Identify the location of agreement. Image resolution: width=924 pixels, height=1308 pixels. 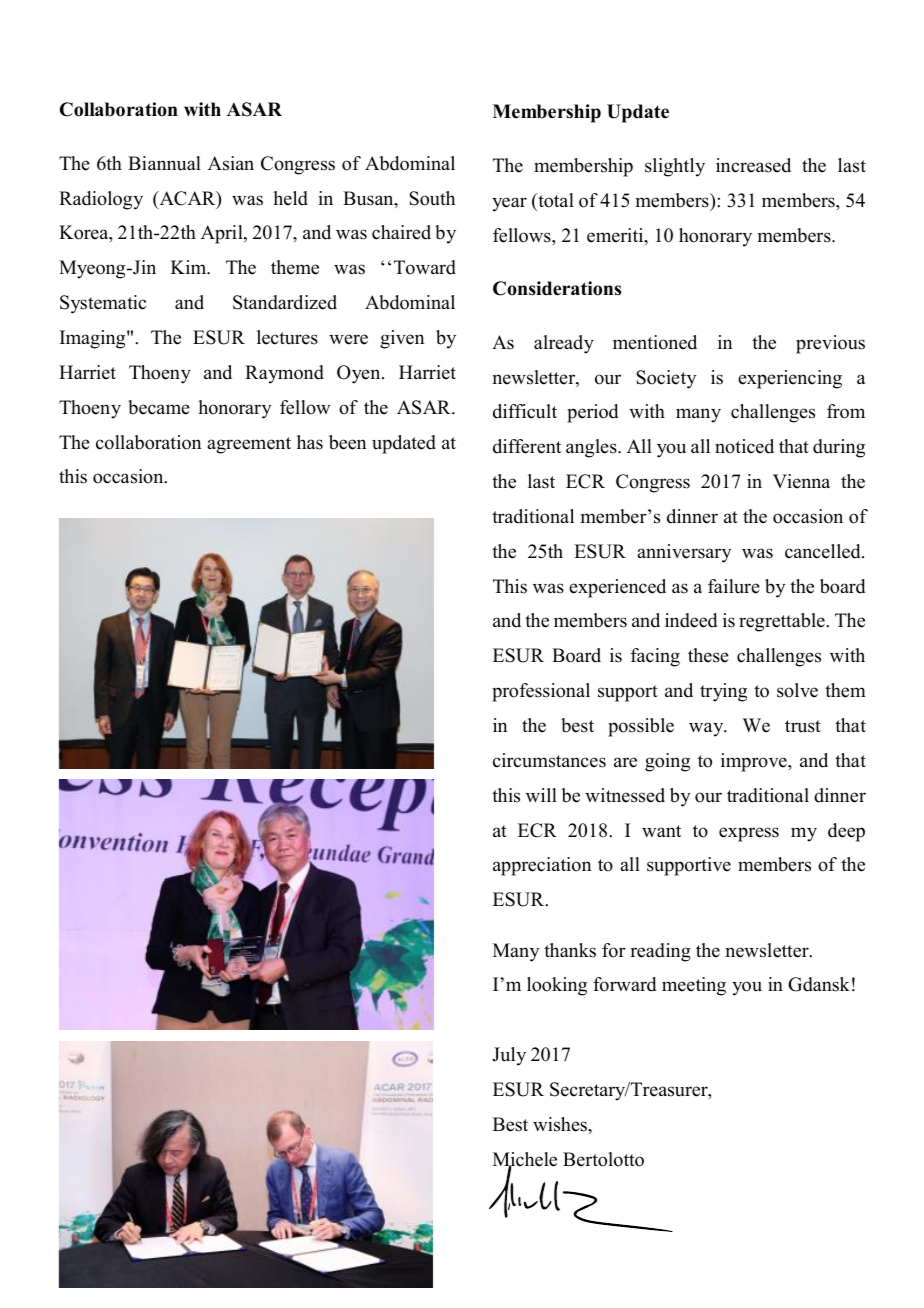
(249, 445).
